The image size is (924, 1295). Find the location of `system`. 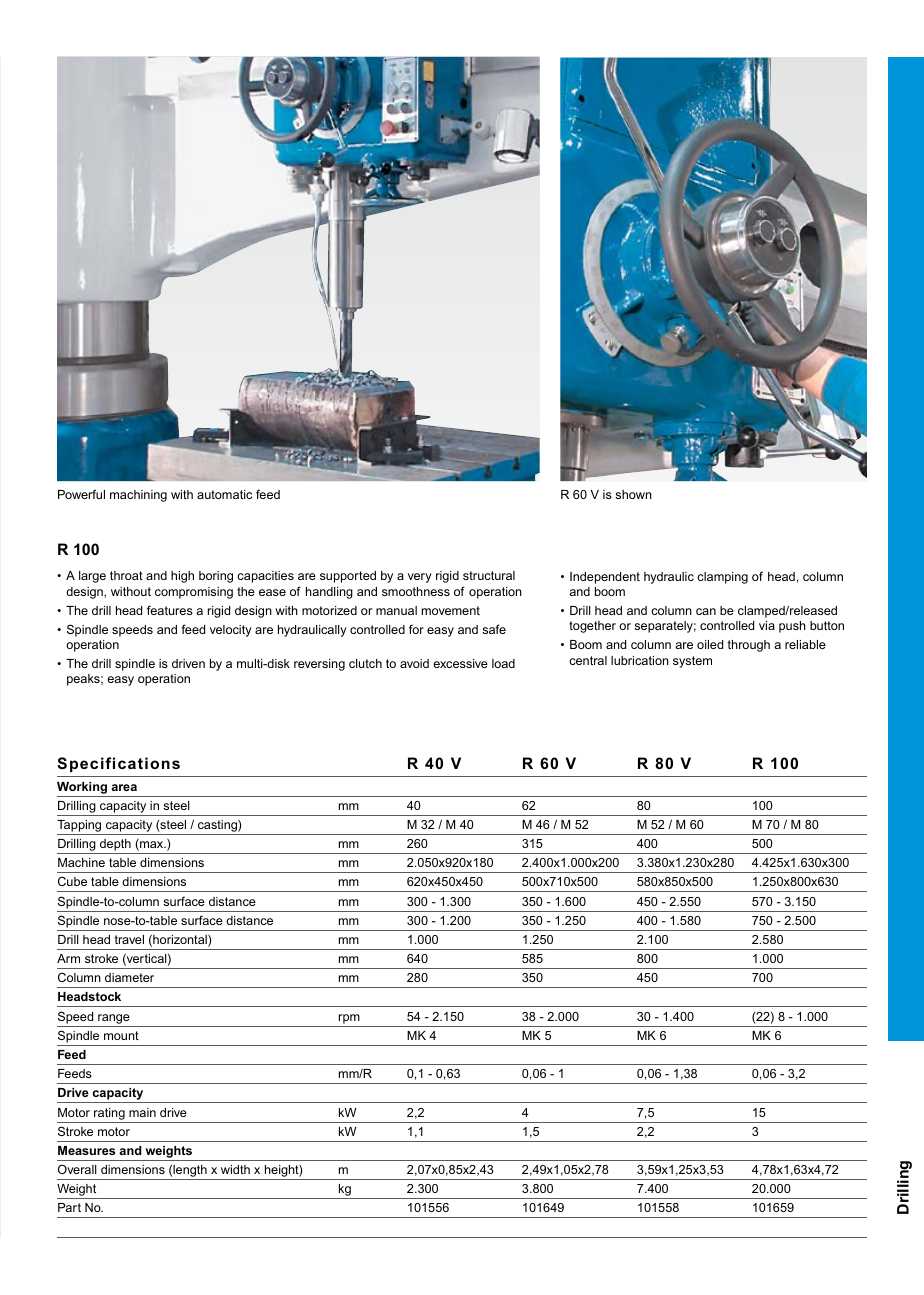

system is located at coordinates (692, 662).
